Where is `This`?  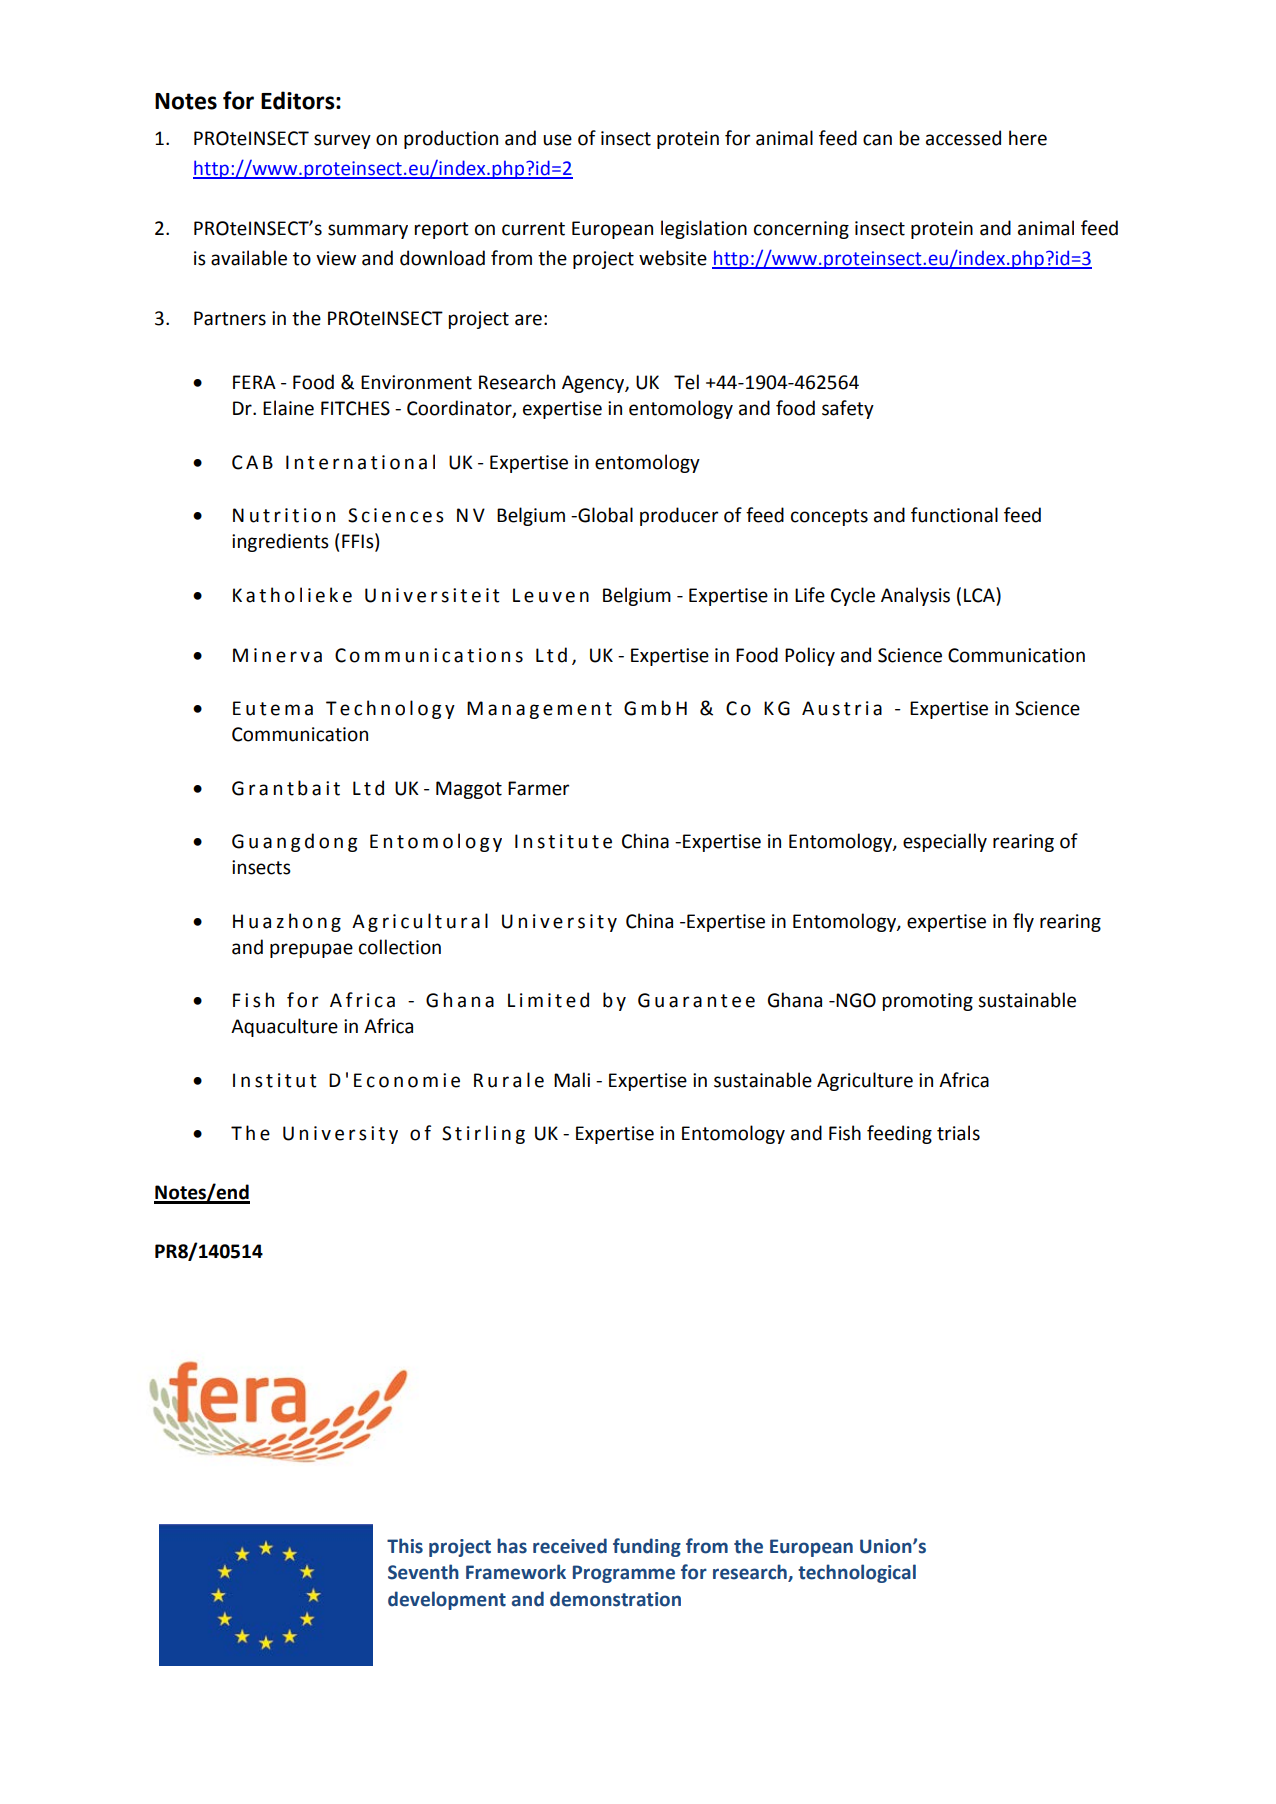 This is located at coordinates (405, 1546).
